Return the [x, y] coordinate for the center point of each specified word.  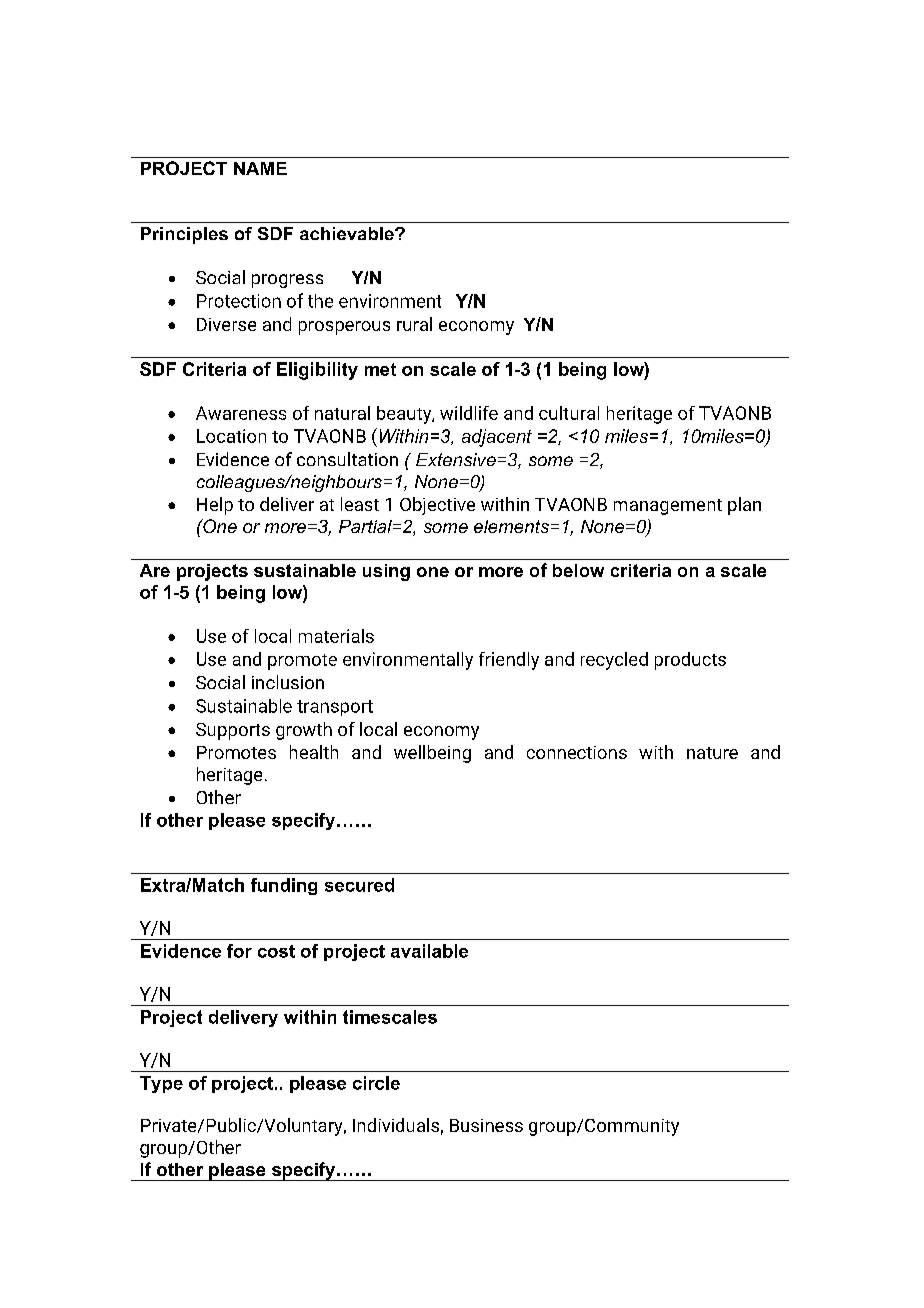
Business [486, 1125]
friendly [509, 661]
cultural [569, 413]
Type [161, 1084]
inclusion [288, 682]
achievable [348, 233]
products [690, 661]
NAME [260, 168]
